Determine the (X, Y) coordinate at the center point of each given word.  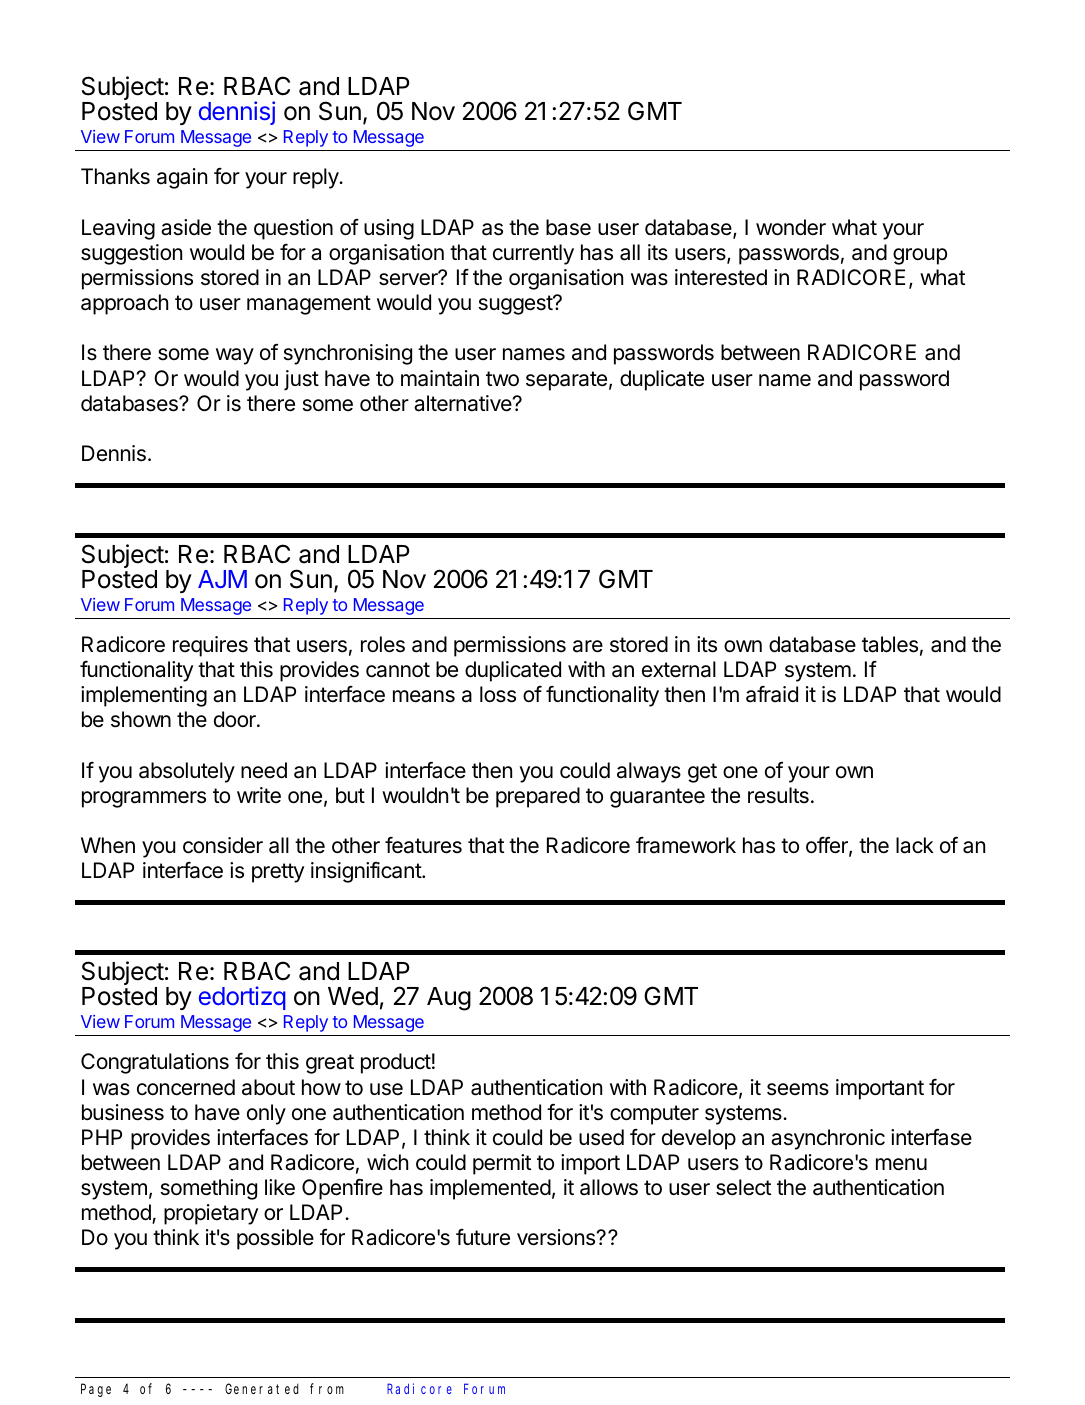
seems (798, 1089)
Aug (449, 999)
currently (533, 254)
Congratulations (155, 1063)
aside (186, 227)
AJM (222, 579)
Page (96, 1390)
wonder (791, 227)
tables (890, 644)
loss (498, 694)
